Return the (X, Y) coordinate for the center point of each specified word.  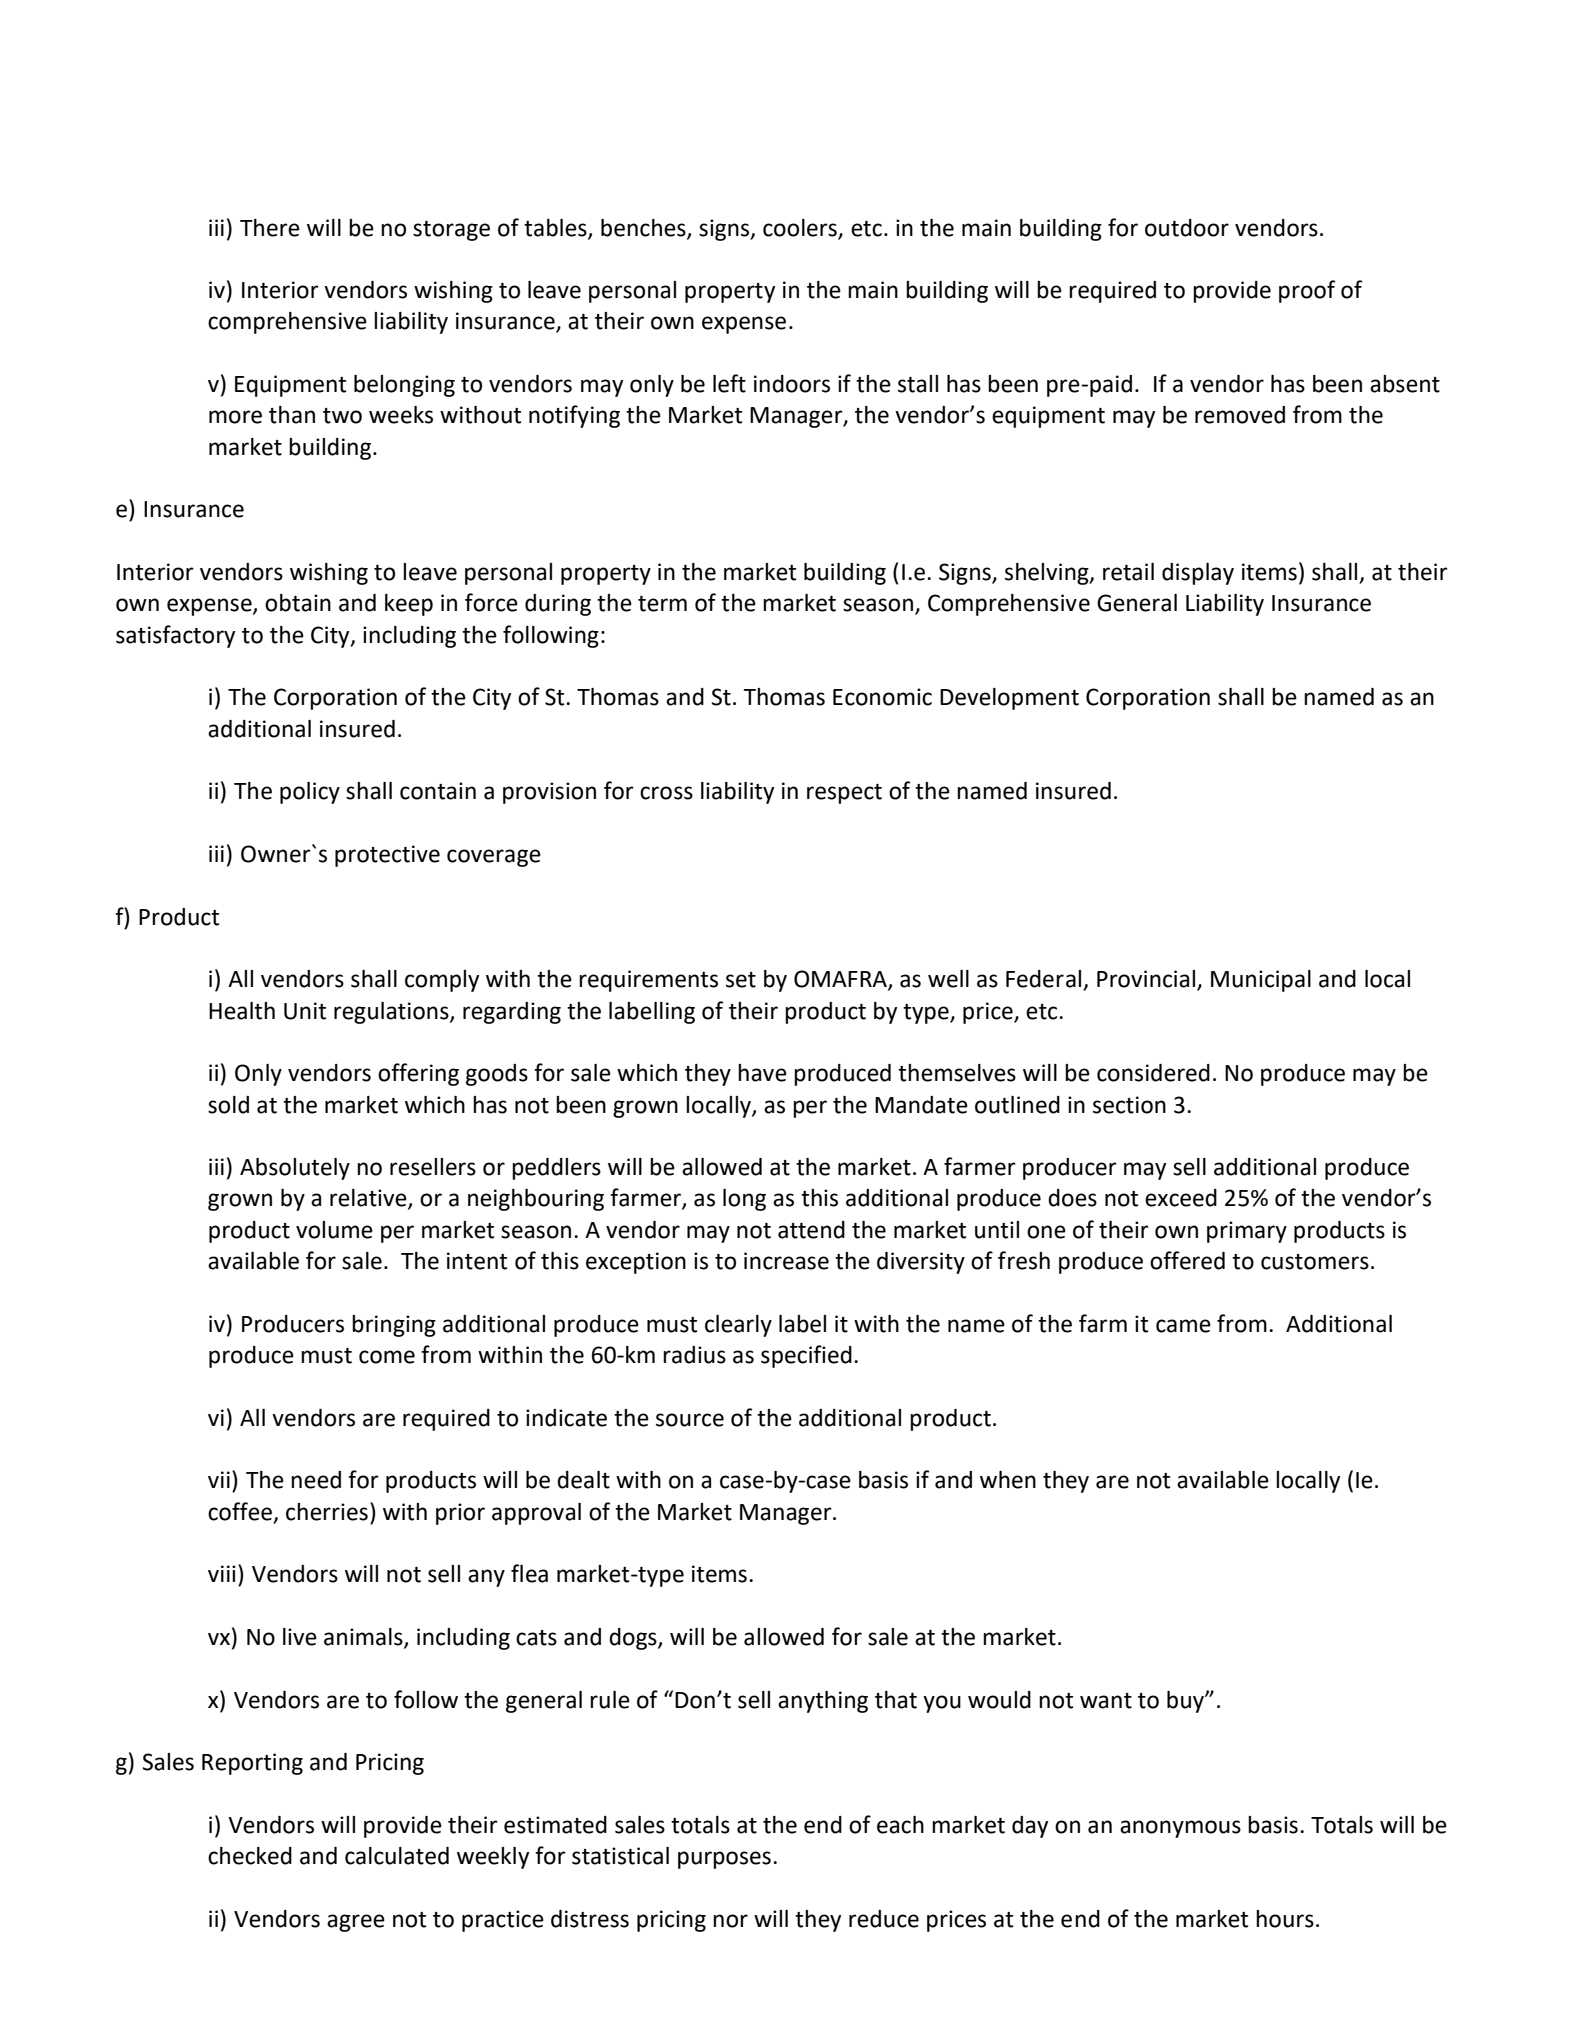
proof (1307, 291)
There (270, 228)
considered (1153, 1073)
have (762, 1073)
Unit (305, 1011)
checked (250, 1856)
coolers (800, 228)
